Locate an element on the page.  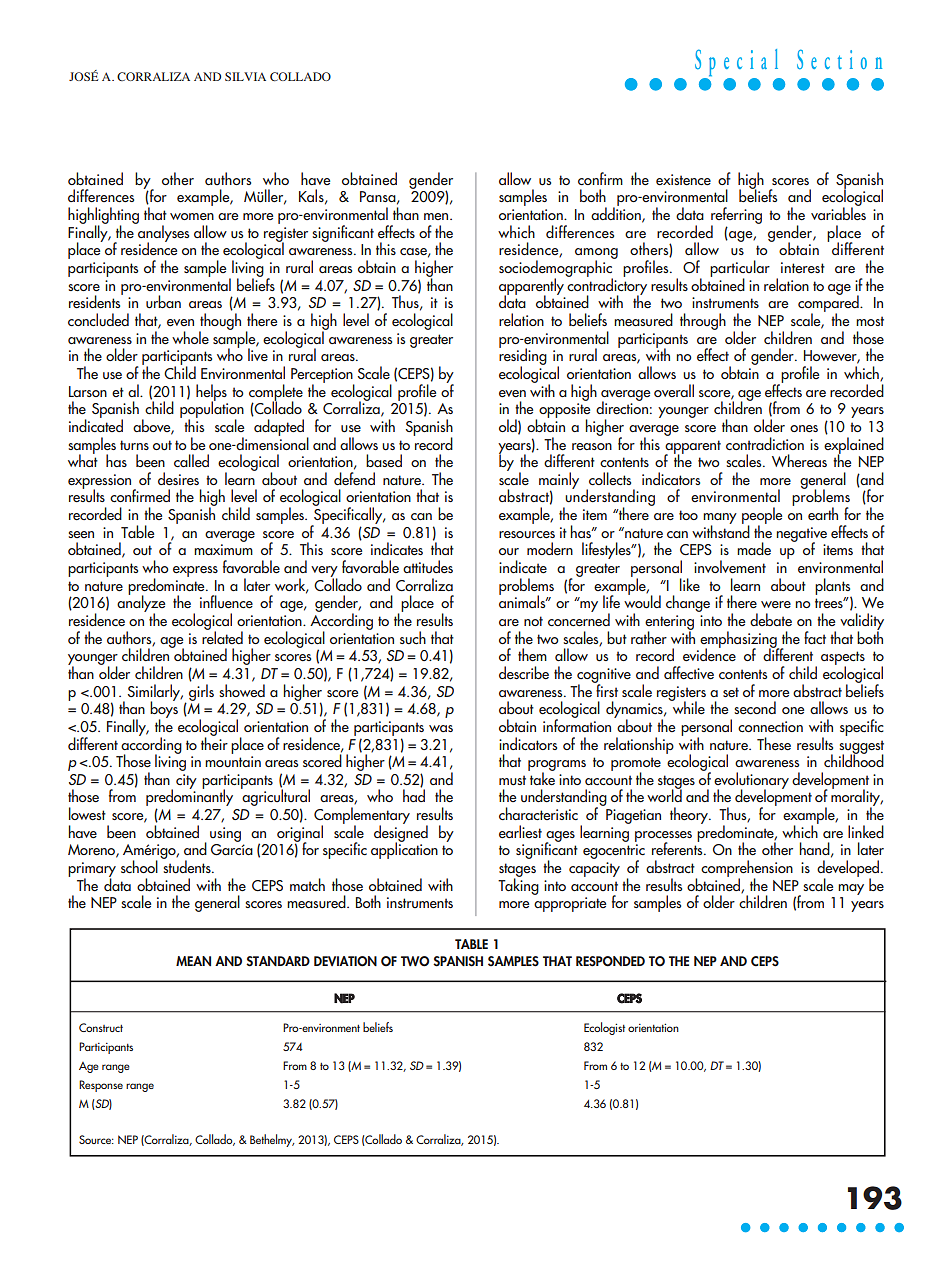
referring is located at coordinates (736, 216).
